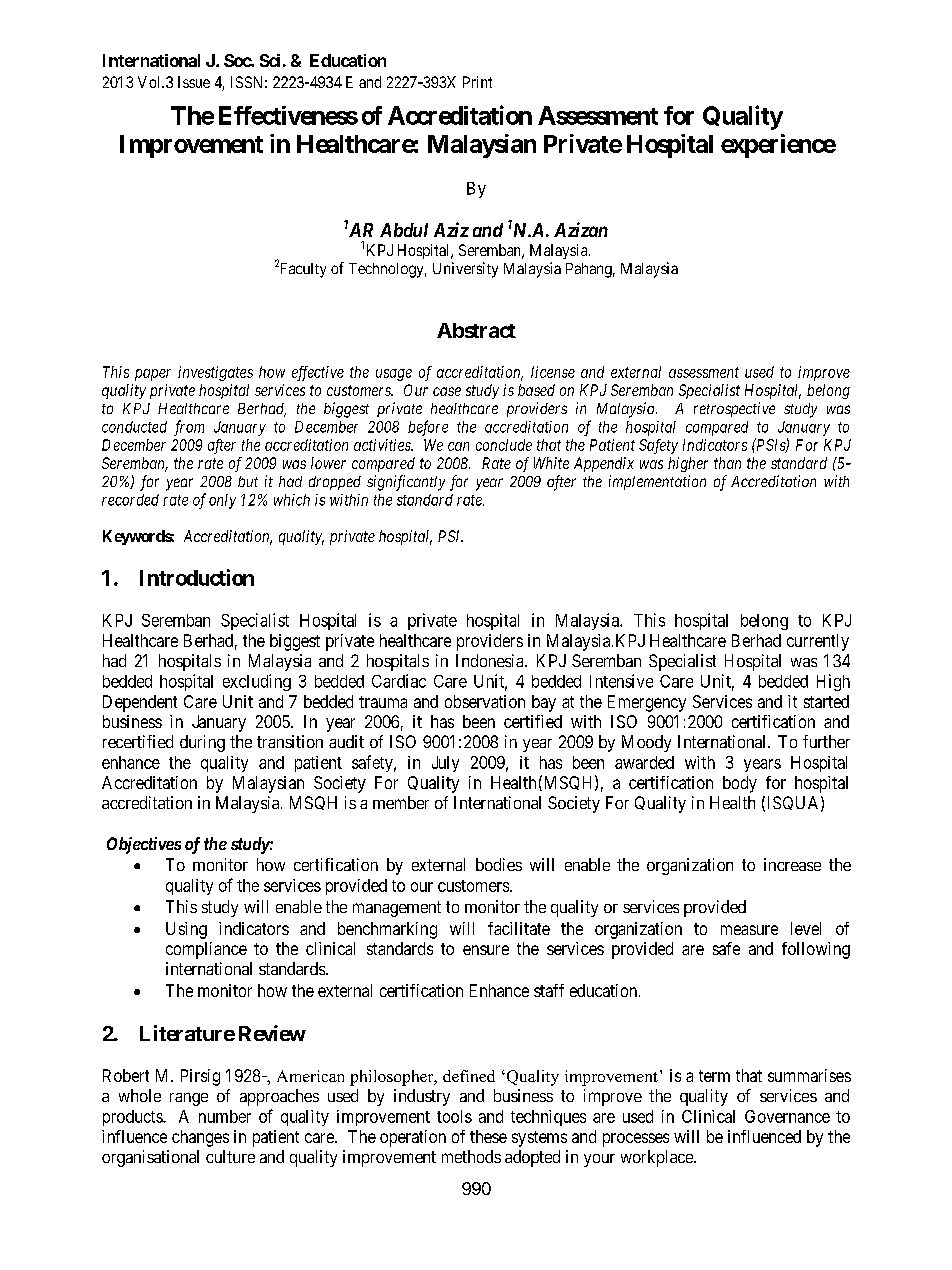 The height and width of the image is (1270, 952). What do you see at coordinates (197, 577) in the image?
I see `Introduction` at bounding box center [197, 577].
